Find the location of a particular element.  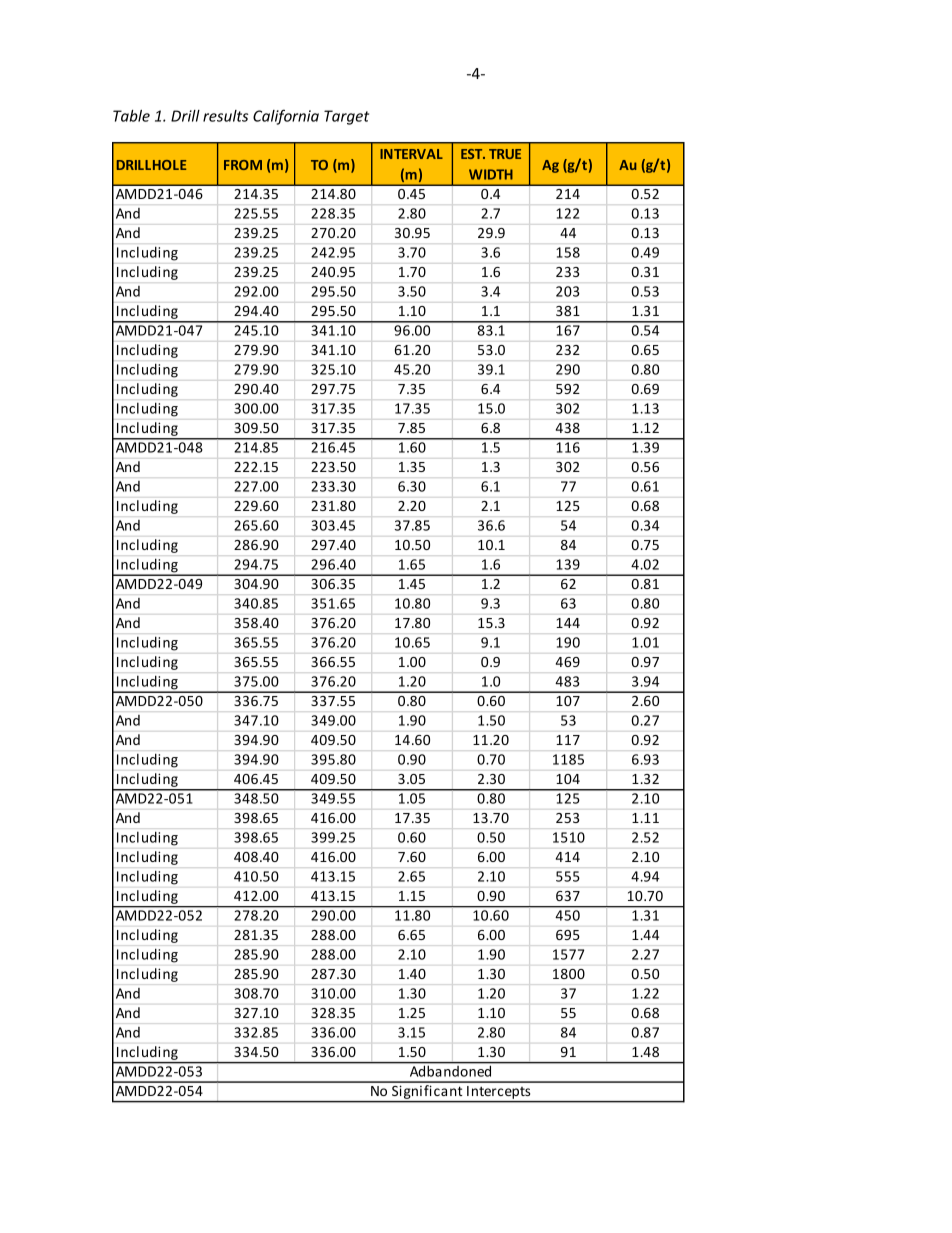

EST is located at coordinates (473, 154).
